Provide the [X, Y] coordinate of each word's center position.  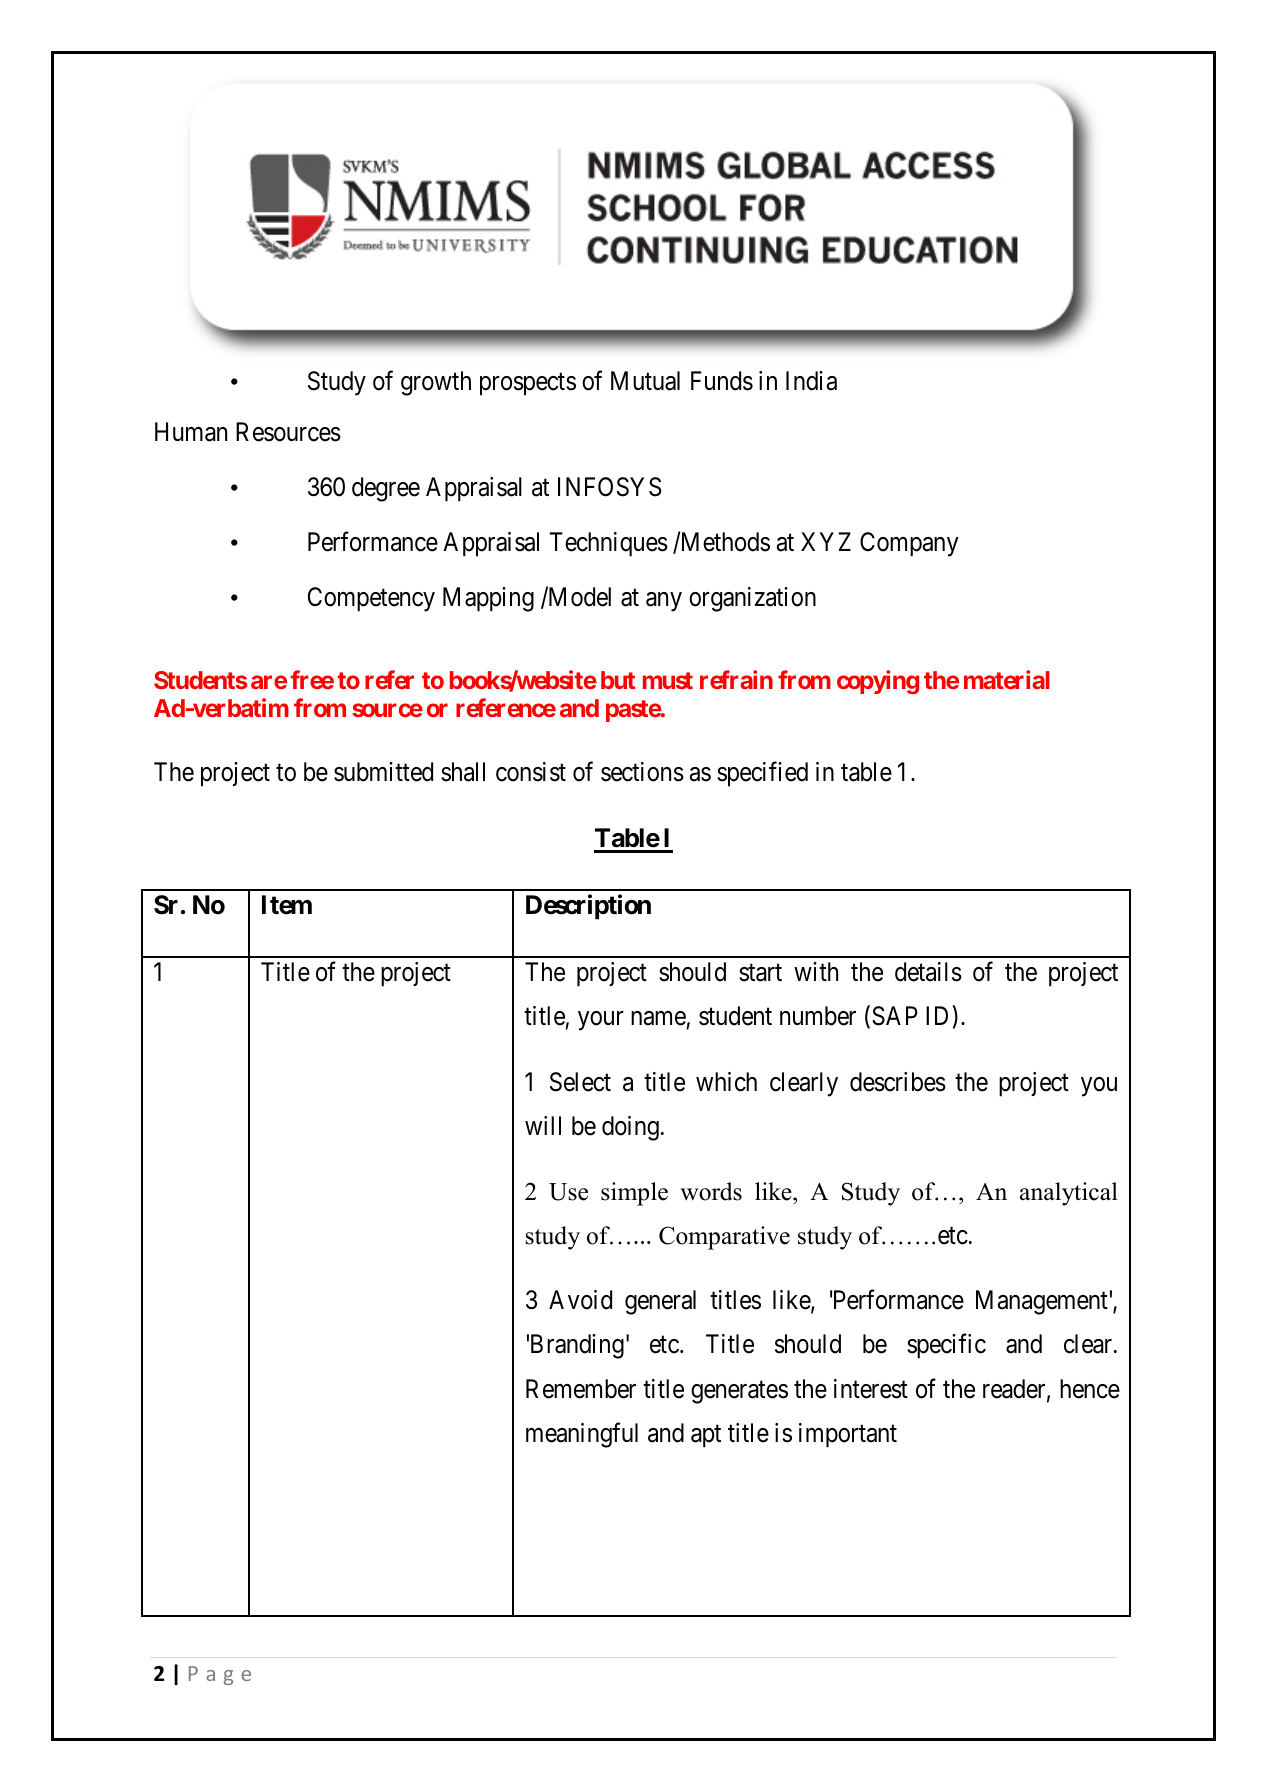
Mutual [645, 381]
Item [287, 905]
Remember [581, 1389]
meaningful [582, 1435]
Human [191, 432]
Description [588, 907]
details [928, 972]
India [811, 381]
